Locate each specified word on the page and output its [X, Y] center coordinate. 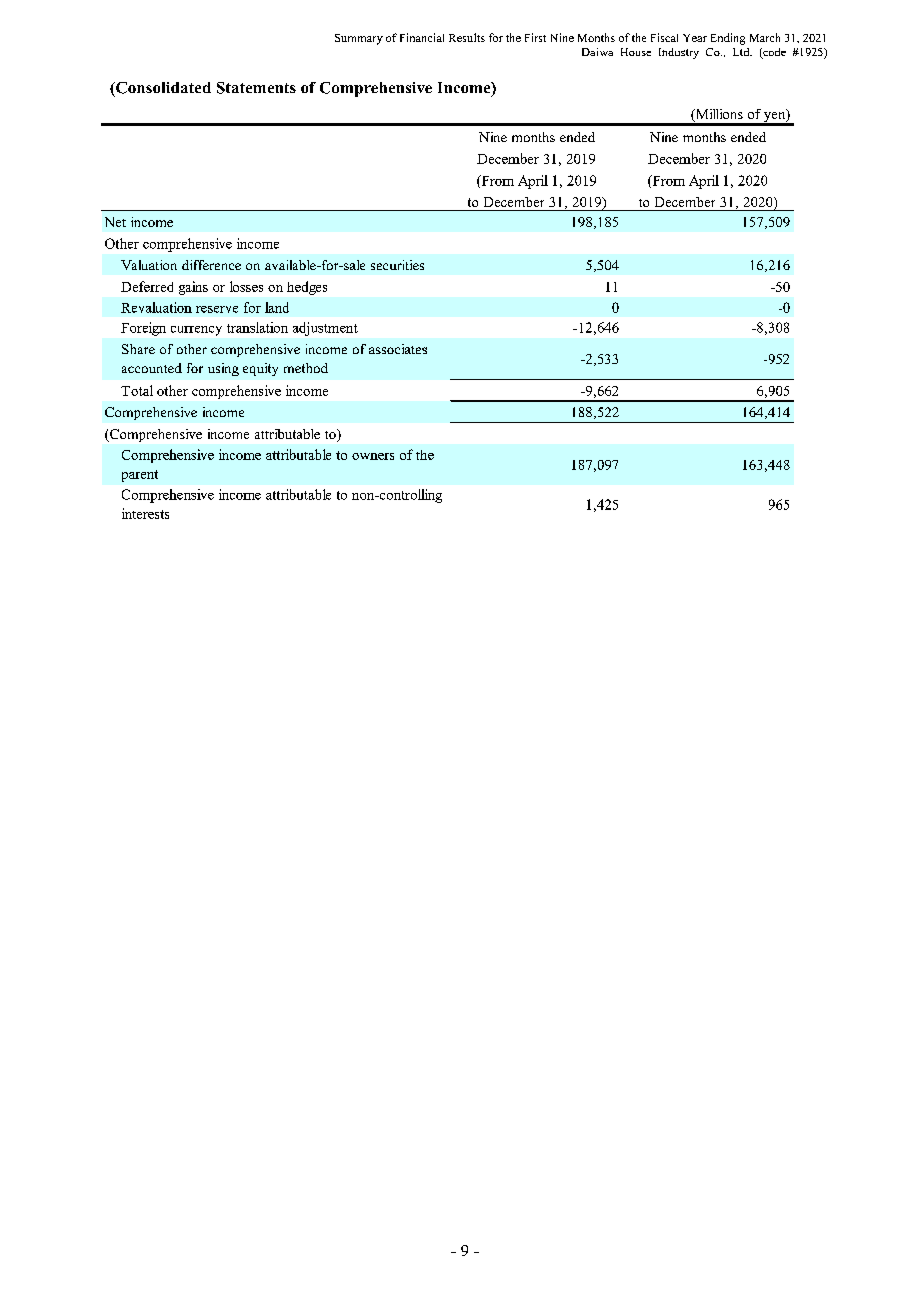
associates [398, 349]
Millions [718, 115]
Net [115, 222]
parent [140, 476]
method [306, 368]
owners [373, 456]
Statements [256, 88]
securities [397, 265]
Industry [679, 53]
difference [211, 265]
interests [145, 513]
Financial [422, 37]
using [223, 369]
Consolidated [162, 88]
